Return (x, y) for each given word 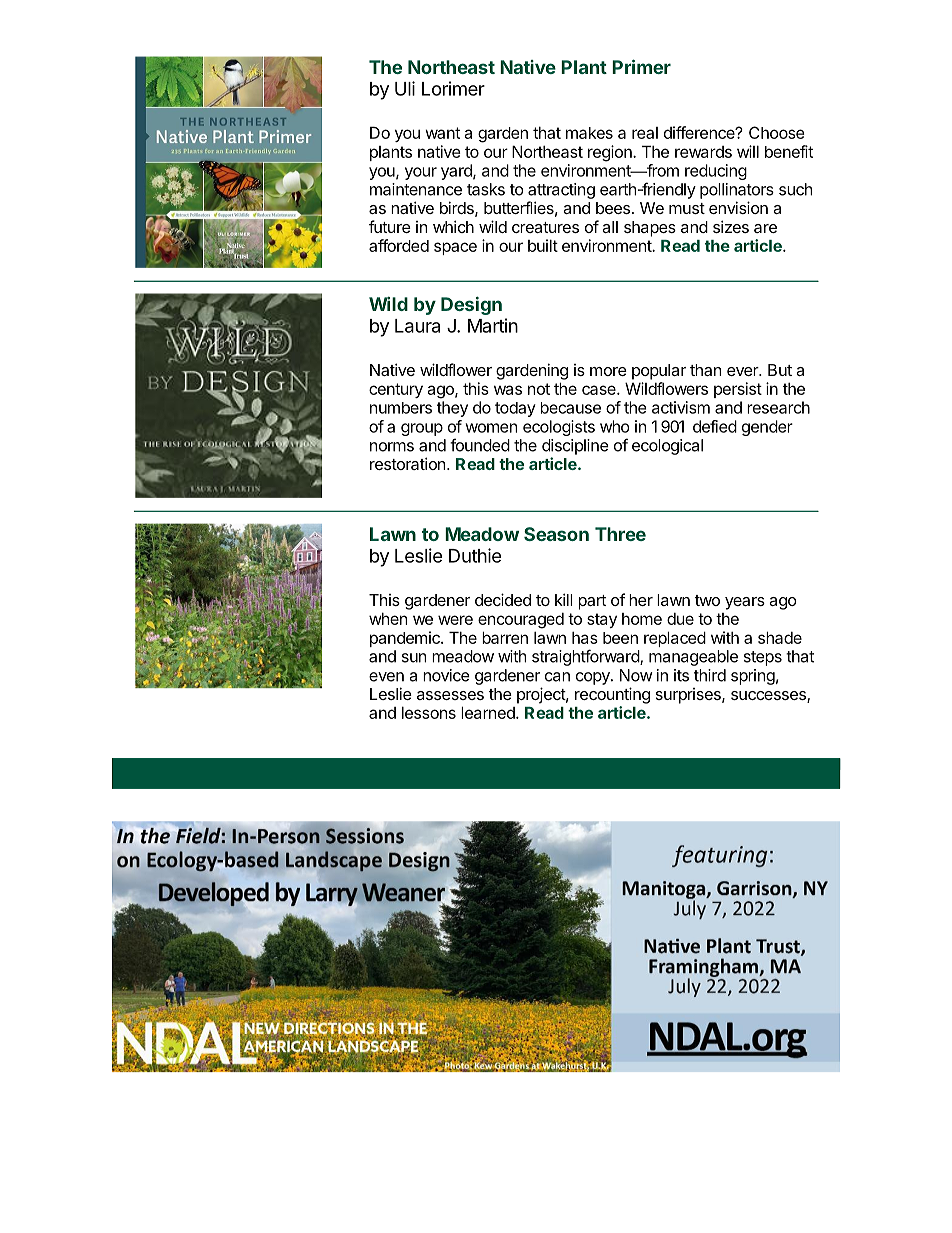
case (600, 390)
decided (503, 599)
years (745, 603)
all (610, 227)
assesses (450, 695)
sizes (731, 226)
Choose (777, 132)
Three (620, 534)
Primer (641, 66)
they (452, 409)
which (453, 226)
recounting (612, 695)
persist (738, 390)
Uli (405, 88)
